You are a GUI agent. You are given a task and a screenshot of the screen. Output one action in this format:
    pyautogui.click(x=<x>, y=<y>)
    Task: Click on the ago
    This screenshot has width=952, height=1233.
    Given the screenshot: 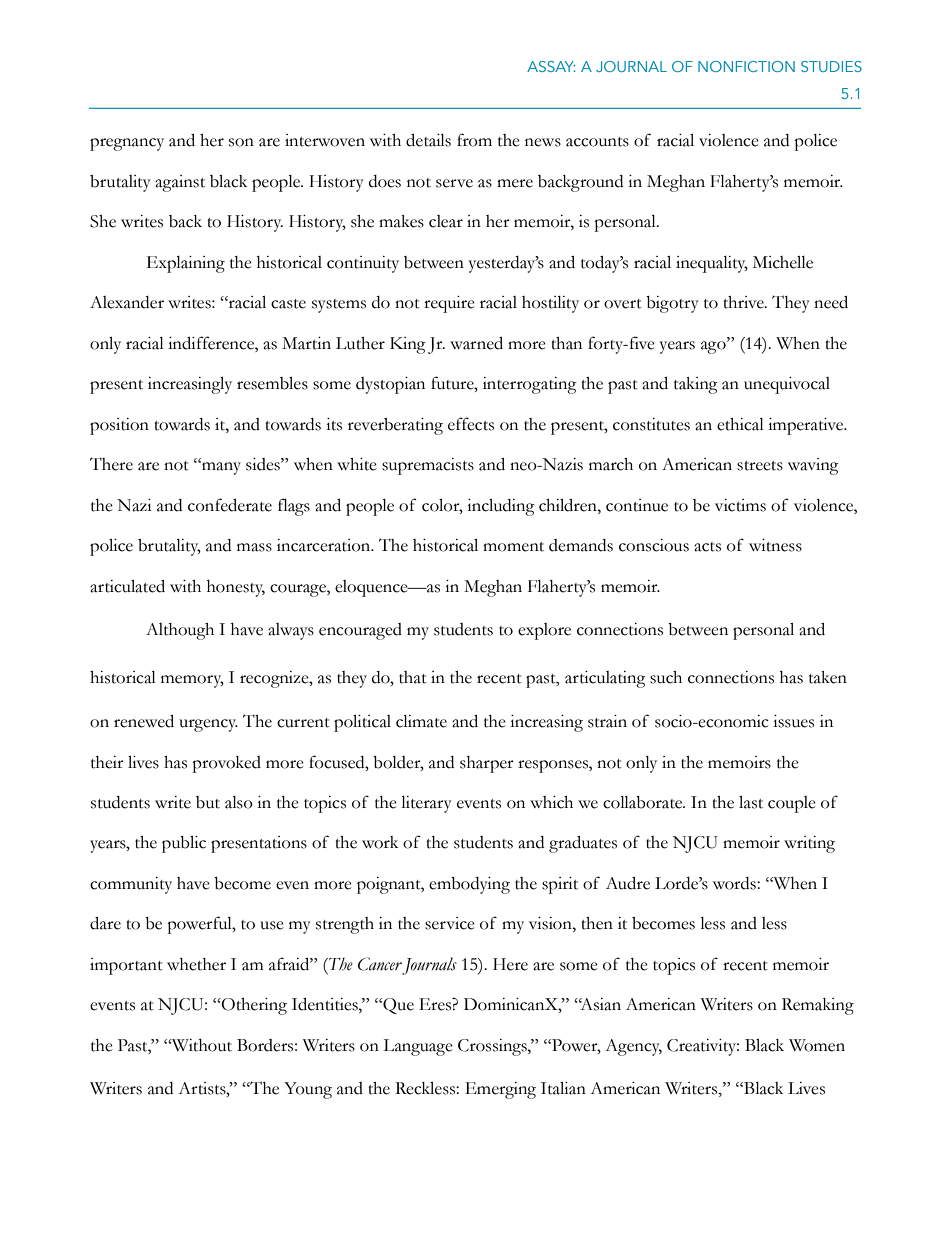 What is the action you would take?
    pyautogui.click(x=714, y=347)
